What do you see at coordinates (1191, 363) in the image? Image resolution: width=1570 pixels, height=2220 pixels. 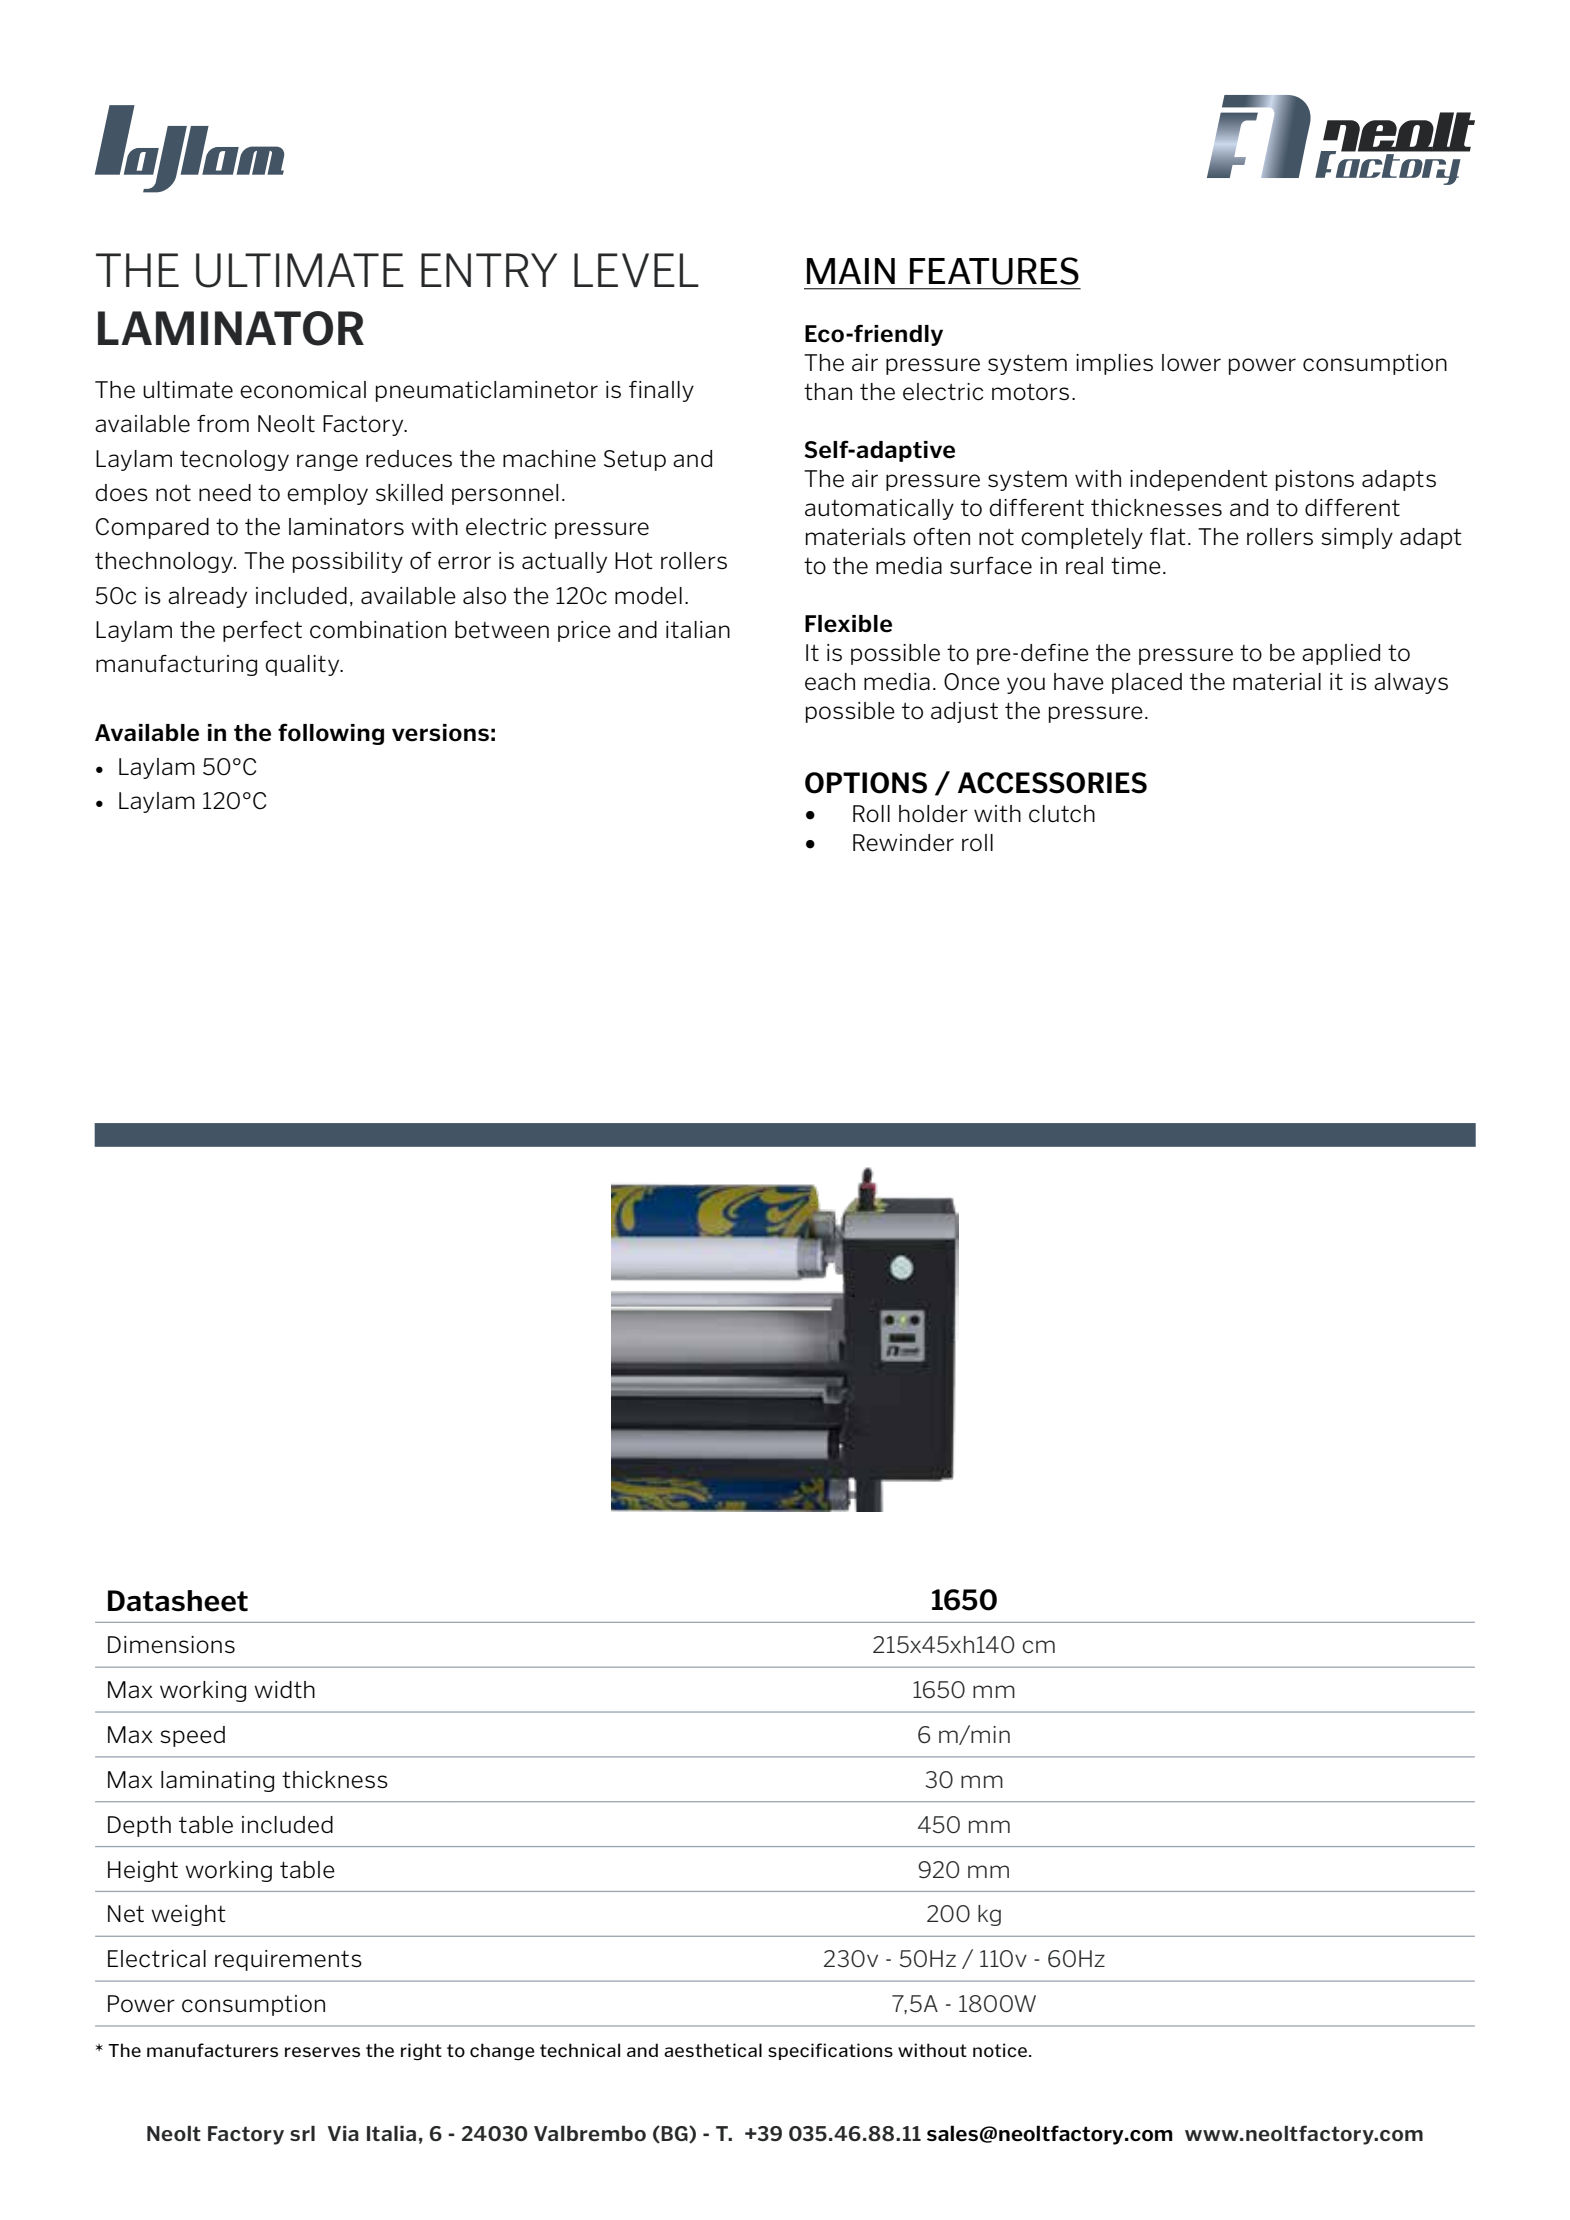 I see `lower` at bounding box center [1191, 363].
